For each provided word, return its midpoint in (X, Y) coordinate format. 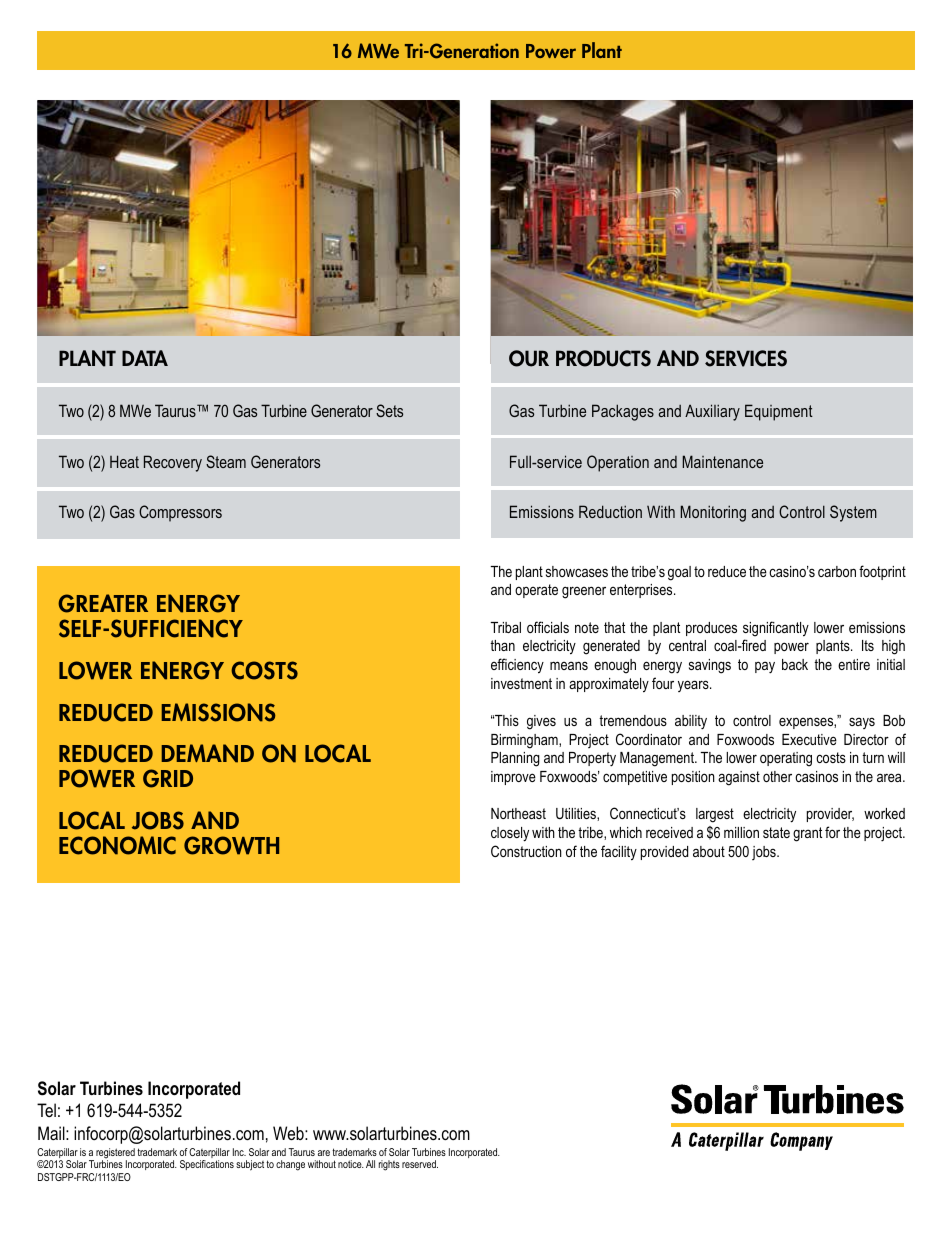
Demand (208, 753)
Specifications (207, 1165)
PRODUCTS (603, 358)
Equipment (779, 412)
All (370, 1164)
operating (786, 759)
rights (389, 1165)
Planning (515, 759)
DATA (145, 358)
